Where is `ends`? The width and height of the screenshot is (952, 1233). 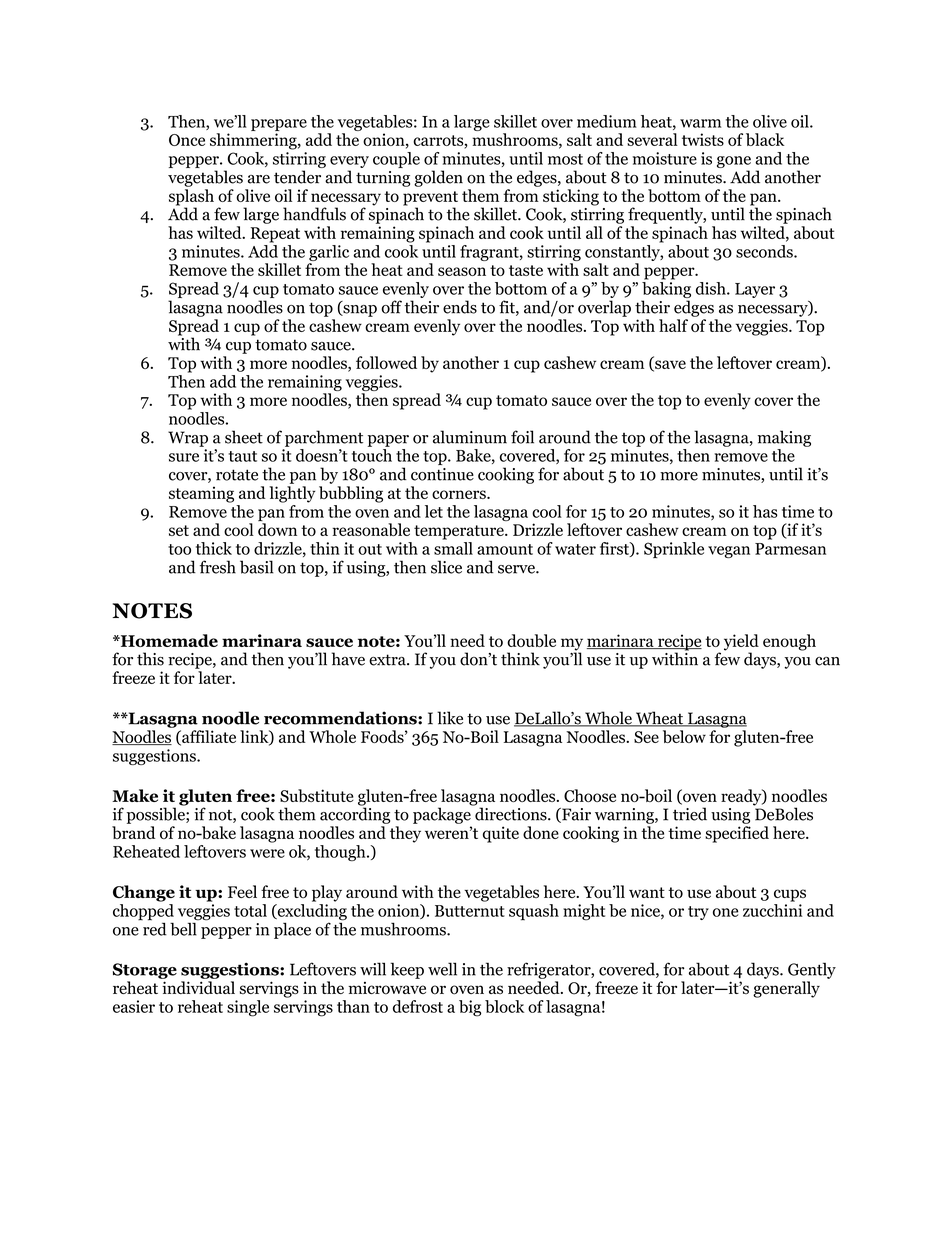
ends is located at coordinates (460, 307).
